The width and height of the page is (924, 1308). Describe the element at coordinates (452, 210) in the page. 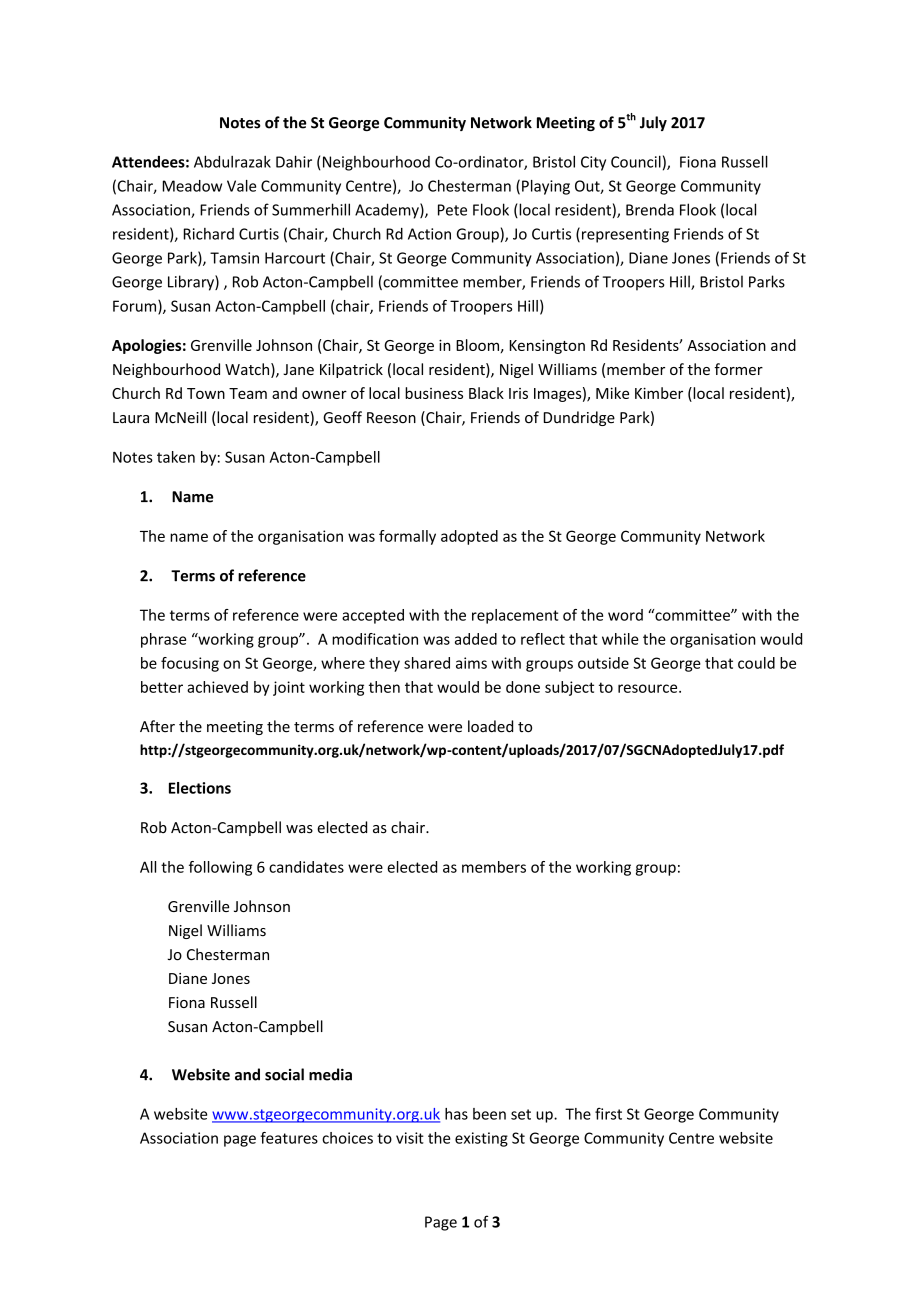

I see `Pete` at that location.
